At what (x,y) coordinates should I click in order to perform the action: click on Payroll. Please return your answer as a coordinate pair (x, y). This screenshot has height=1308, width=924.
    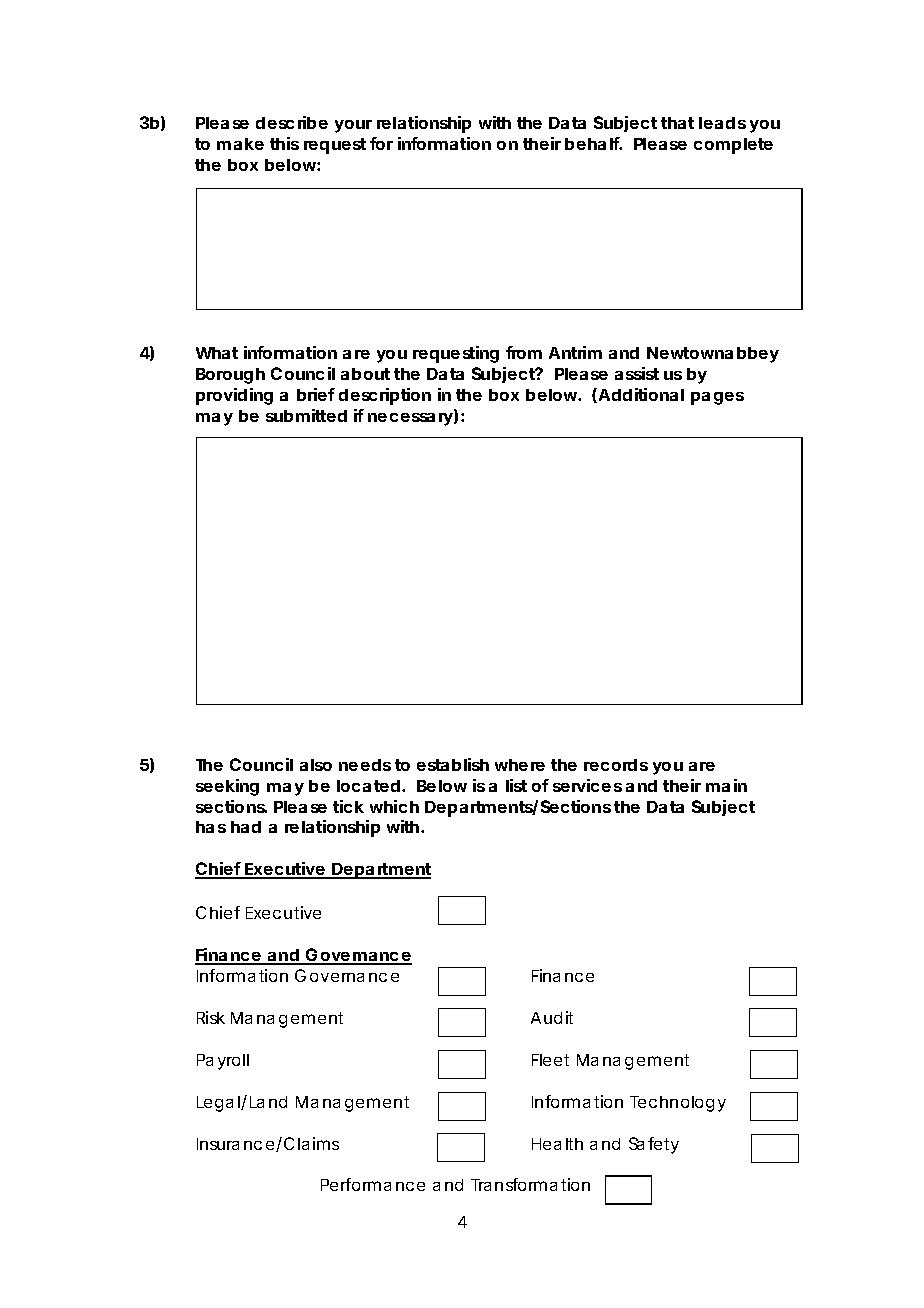
    Looking at the image, I should click on (223, 1062).
